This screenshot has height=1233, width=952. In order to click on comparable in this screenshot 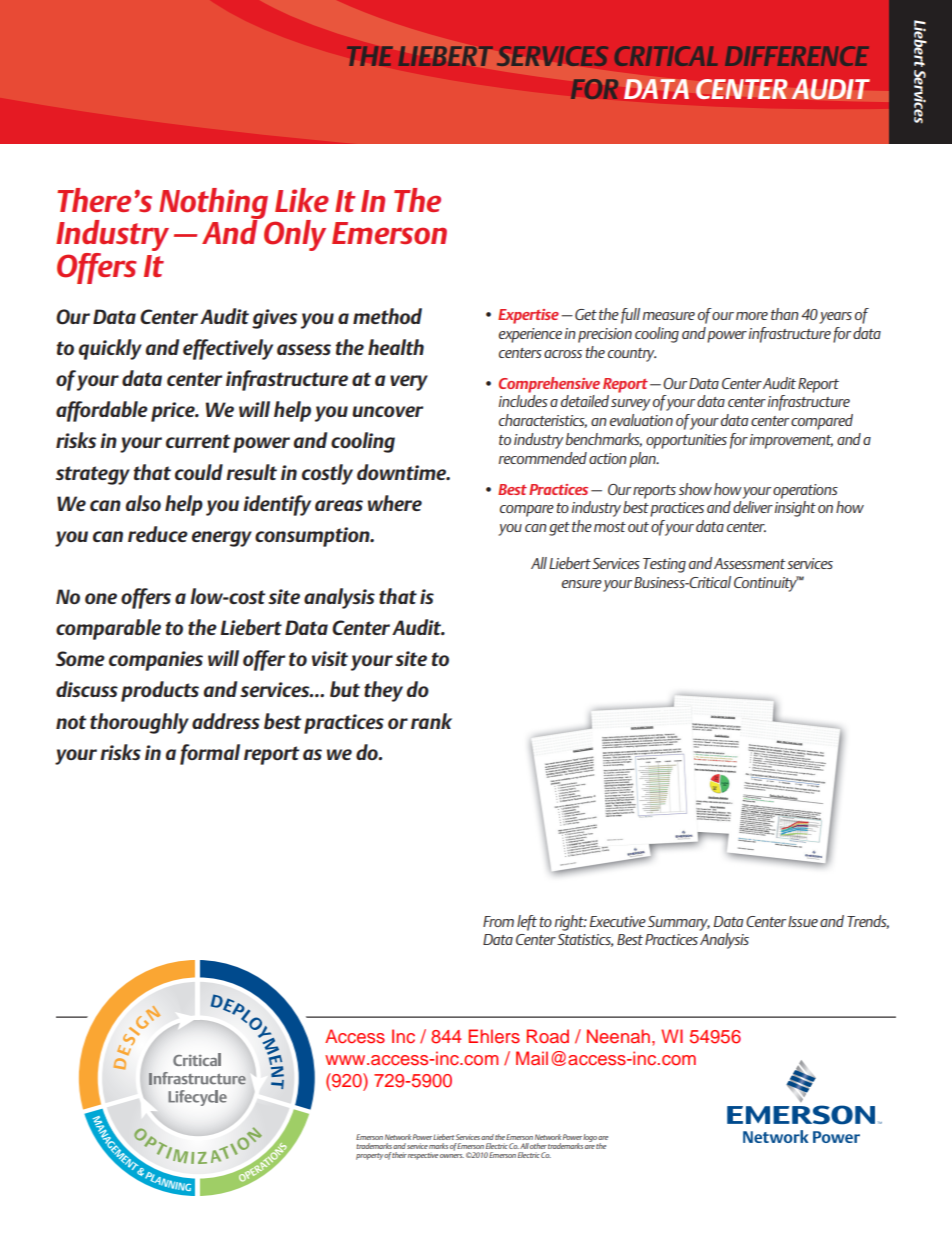, I will do `click(108, 629)`.
